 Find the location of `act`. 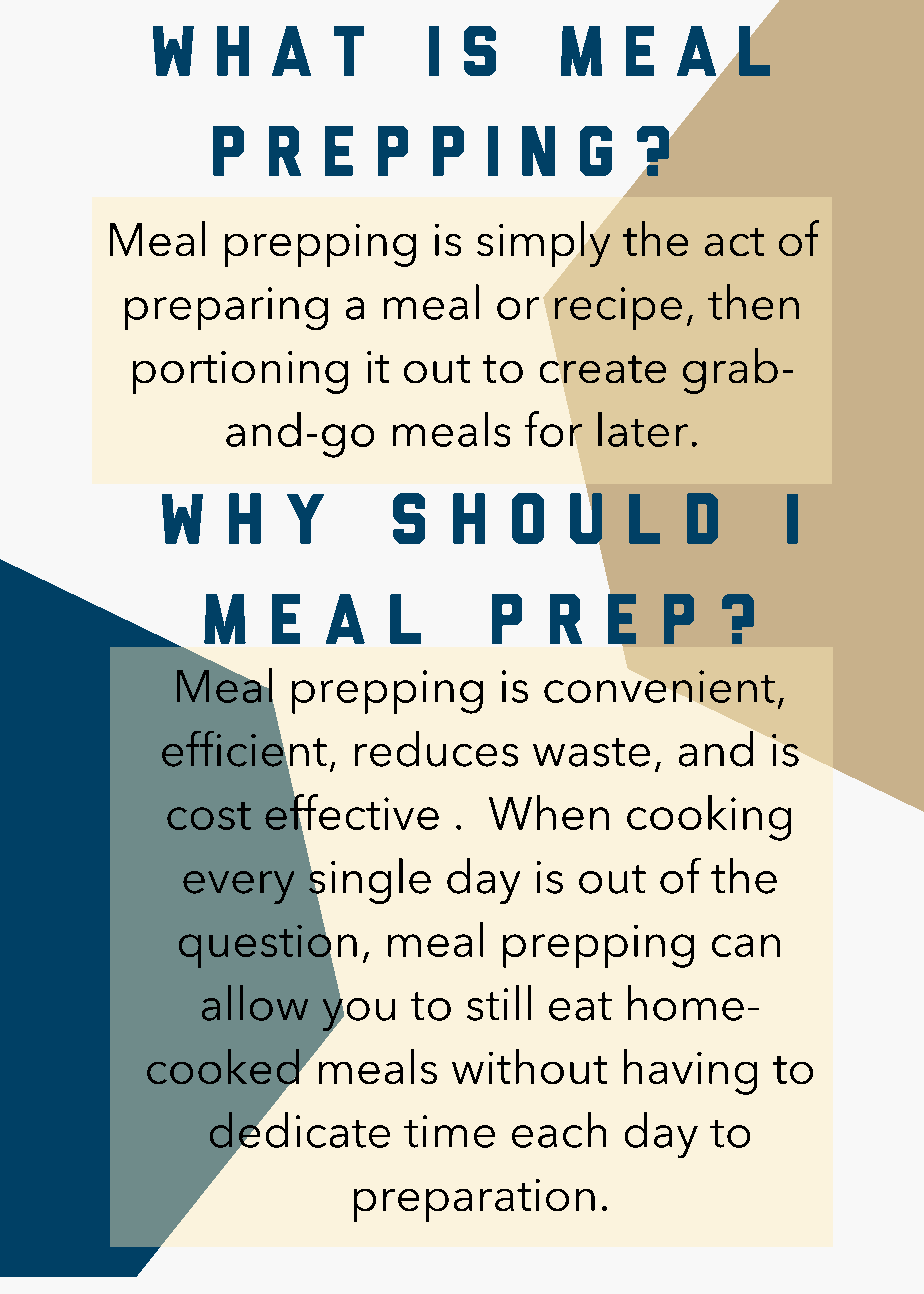

act is located at coordinates (734, 242).
